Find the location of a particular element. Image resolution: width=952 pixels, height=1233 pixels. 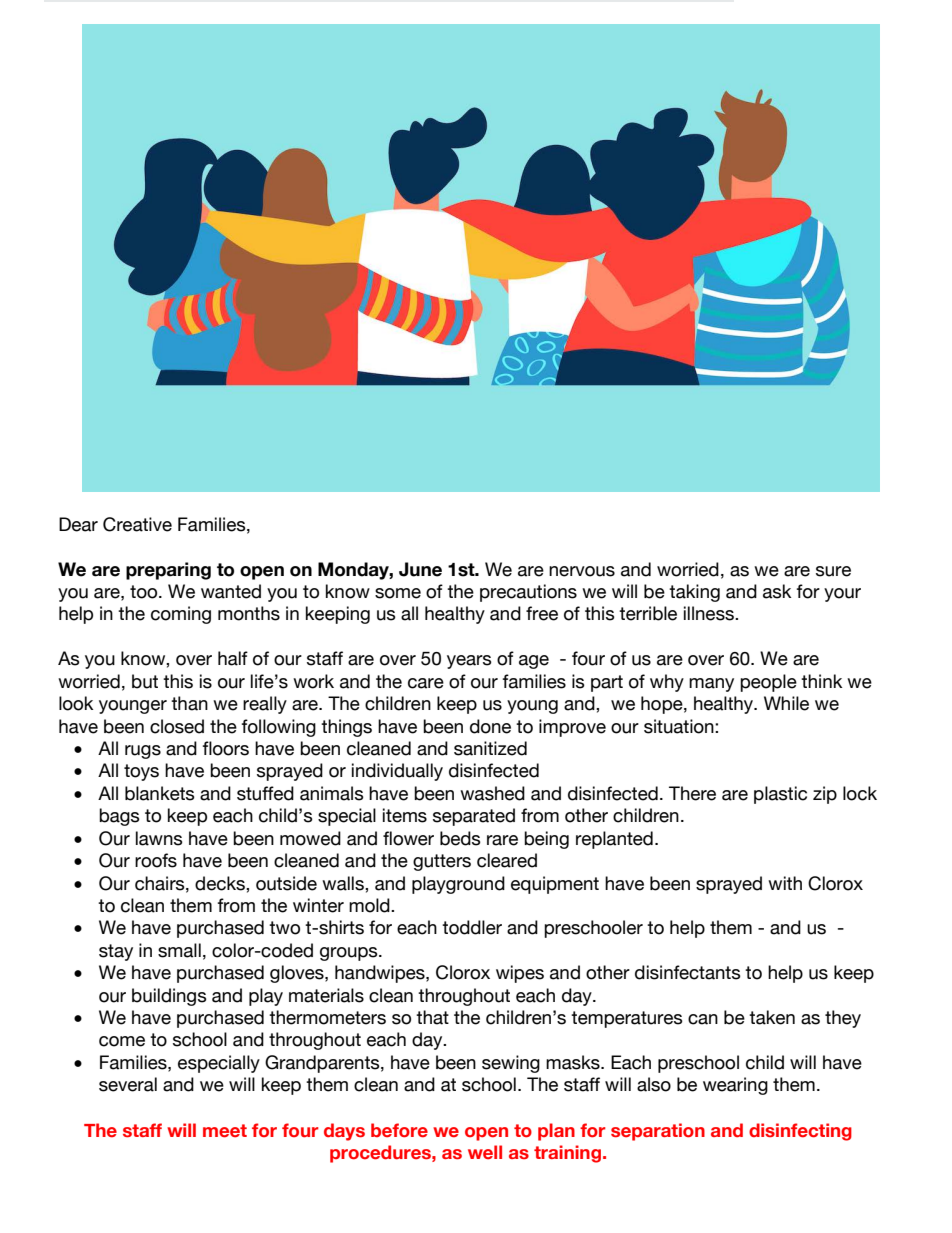

meet is located at coordinates (225, 1131).
